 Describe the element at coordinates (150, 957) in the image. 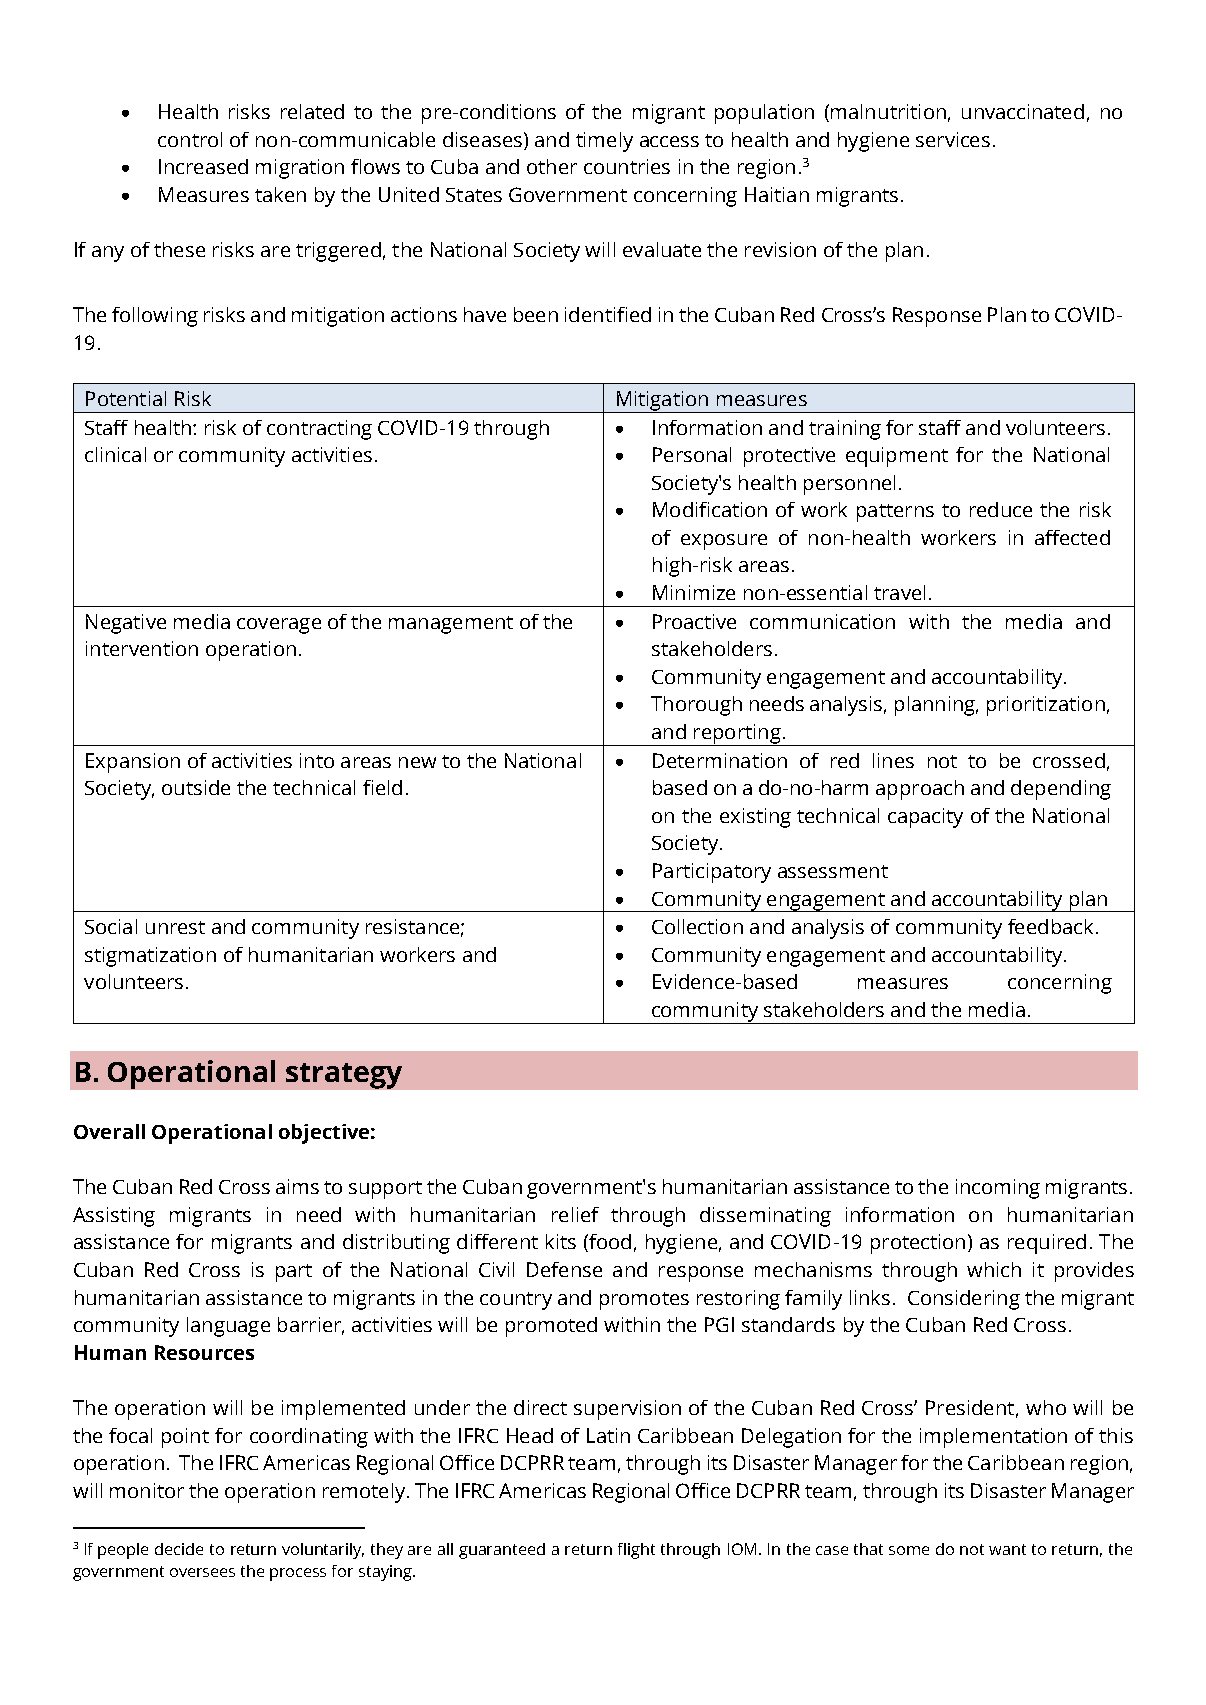

I see `stigmatization` at that location.
